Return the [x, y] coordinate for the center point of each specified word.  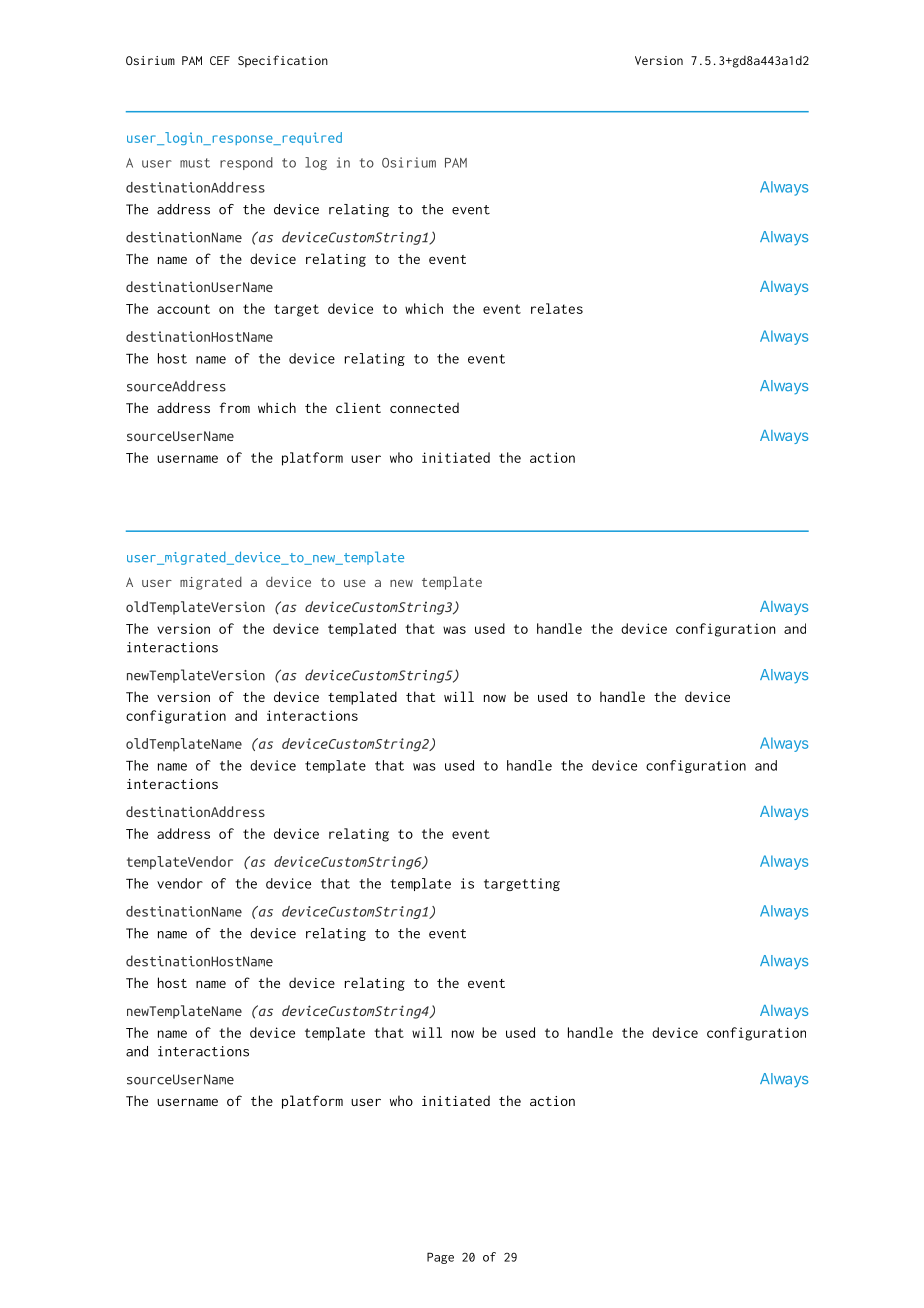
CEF [220, 60]
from [234, 407]
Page [440, 1258]
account [183, 309]
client [358, 407]
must [195, 163]
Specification [283, 61]
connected [424, 407]
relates [557, 308]
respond [246, 163]
